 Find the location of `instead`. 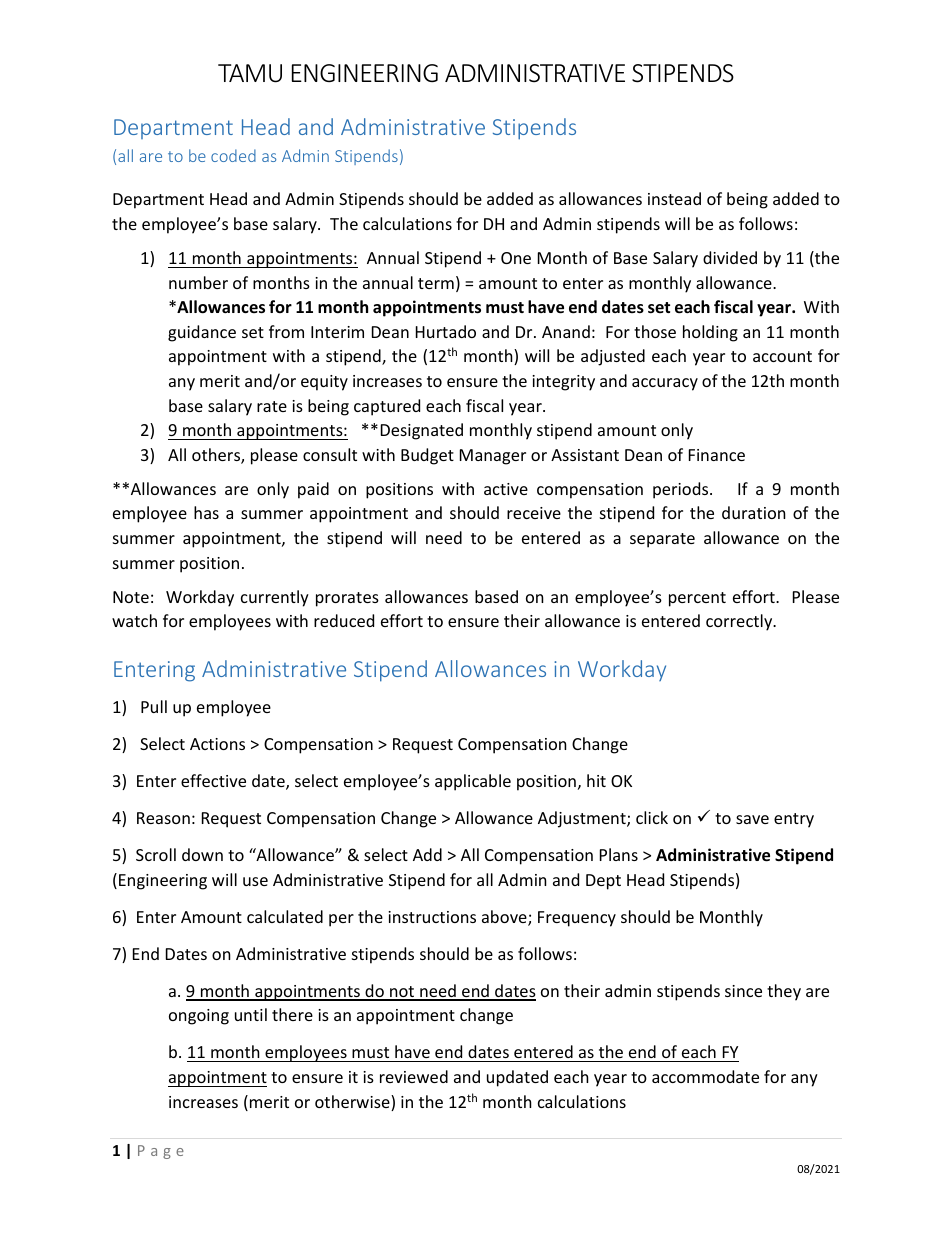

instead is located at coordinates (674, 198).
